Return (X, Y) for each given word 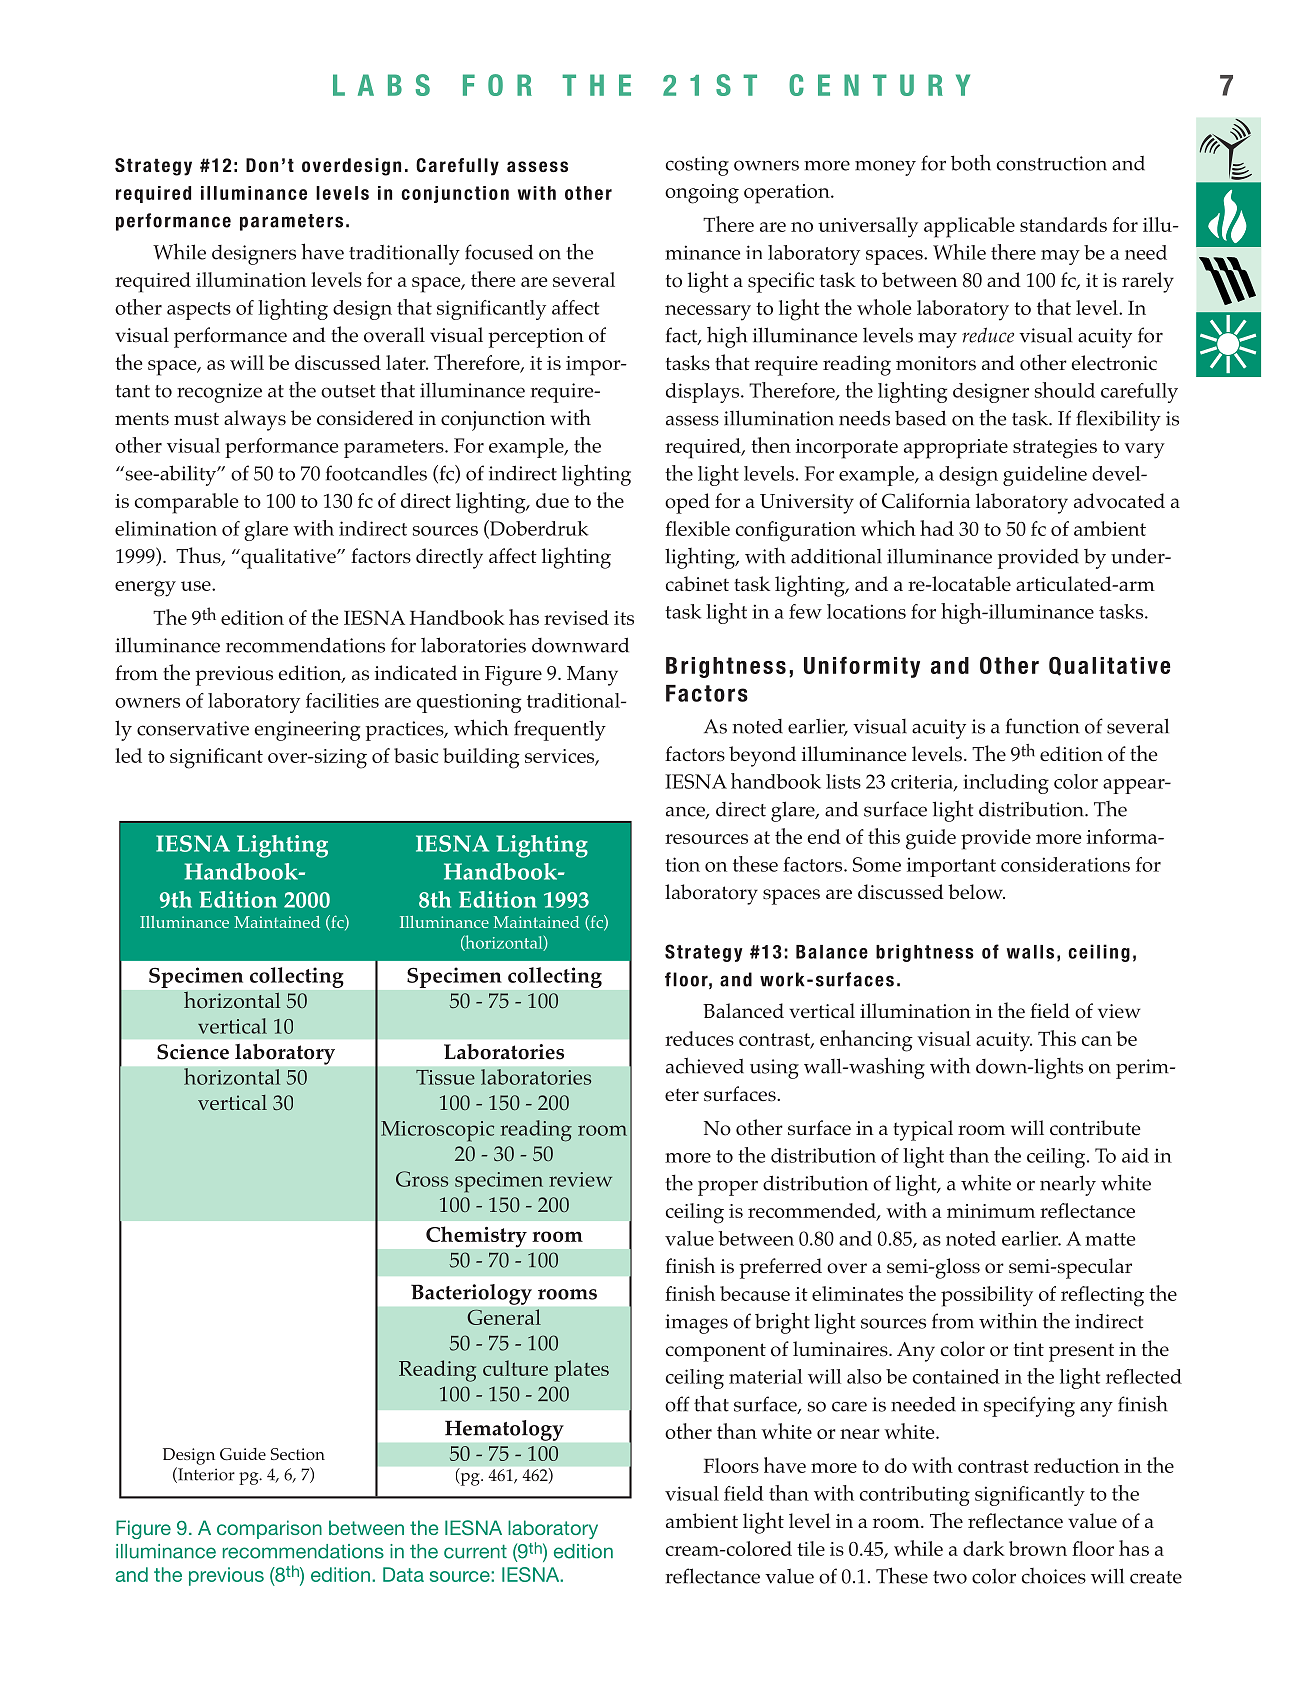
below (976, 892)
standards (1063, 224)
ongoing (702, 194)
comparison (269, 1529)
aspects (199, 311)
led (128, 755)
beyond (762, 756)
